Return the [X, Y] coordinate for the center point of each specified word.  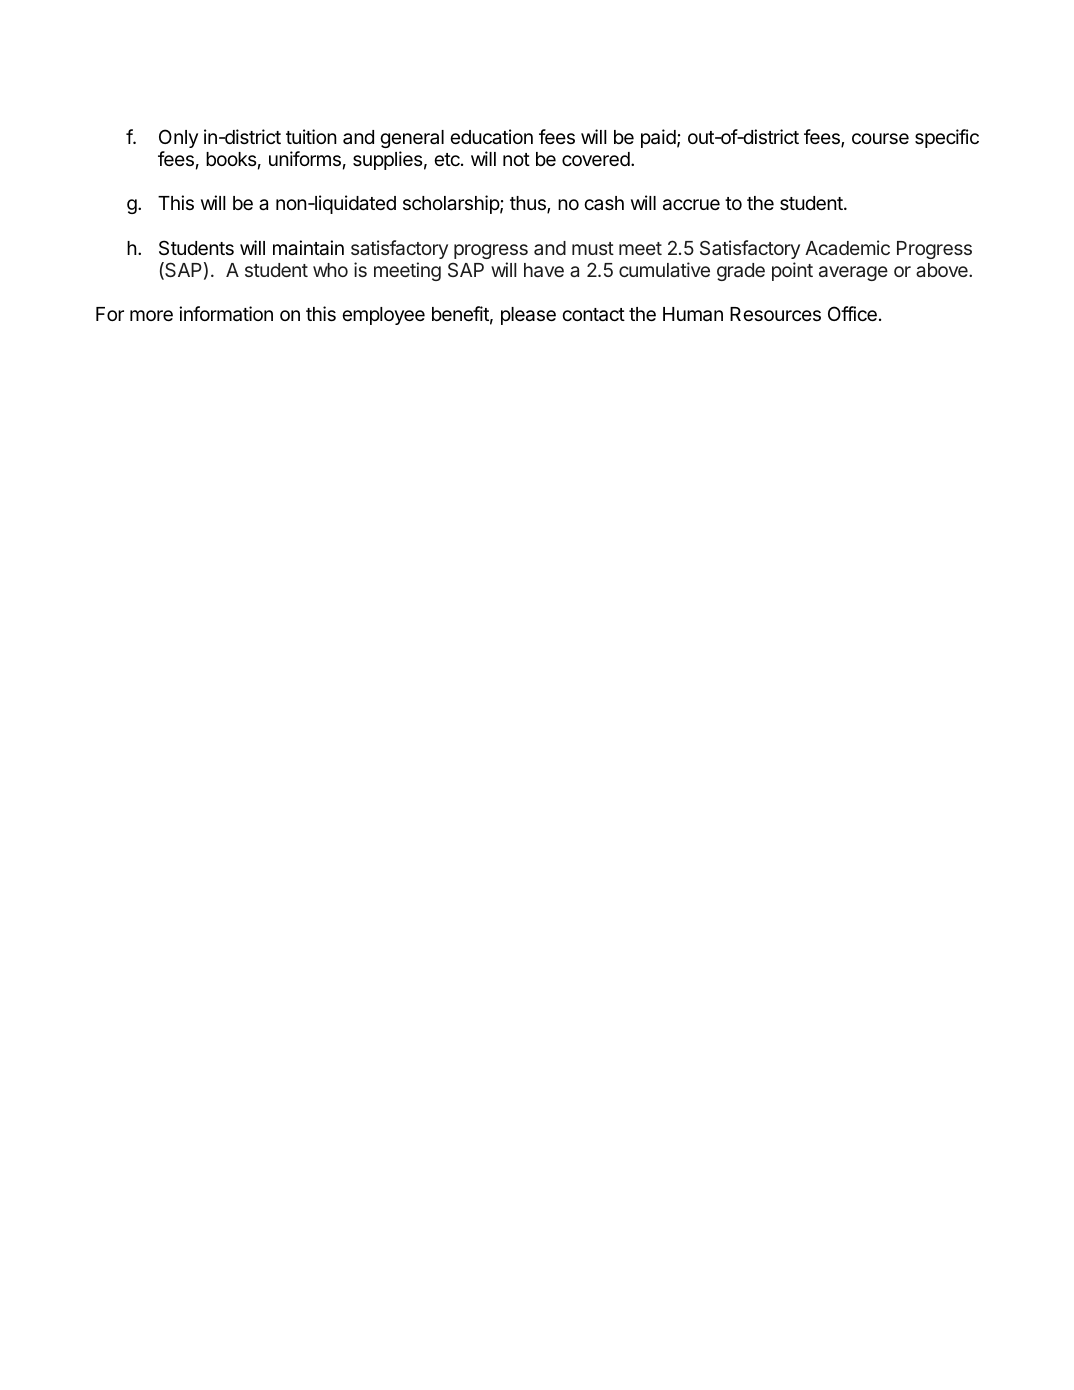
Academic [847, 247]
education [491, 137]
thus [529, 205]
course [880, 138]
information [226, 314]
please [528, 316]
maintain [308, 248]
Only [178, 138]
